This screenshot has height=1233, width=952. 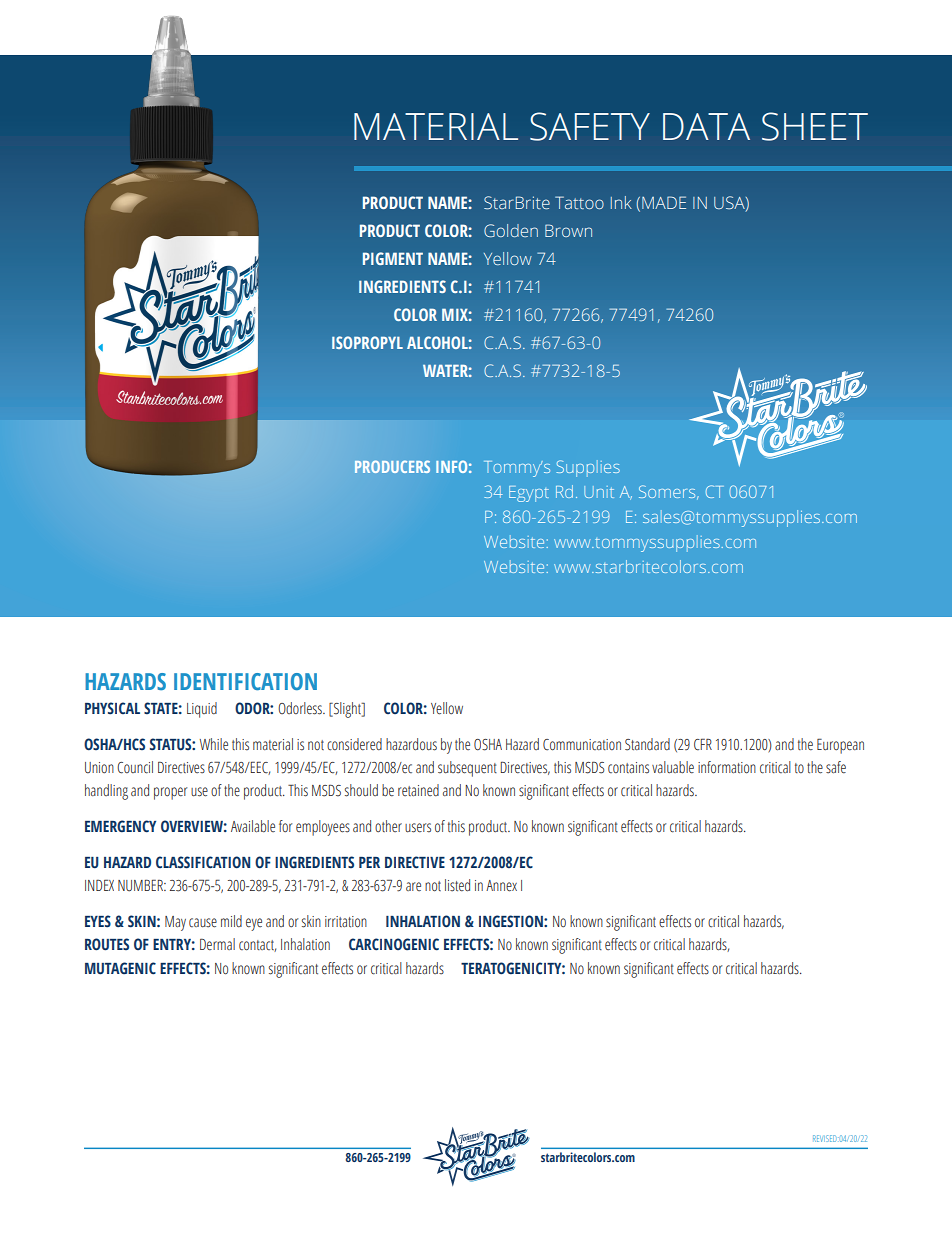 What do you see at coordinates (599, 492) in the screenshot?
I see `Unit` at bounding box center [599, 492].
